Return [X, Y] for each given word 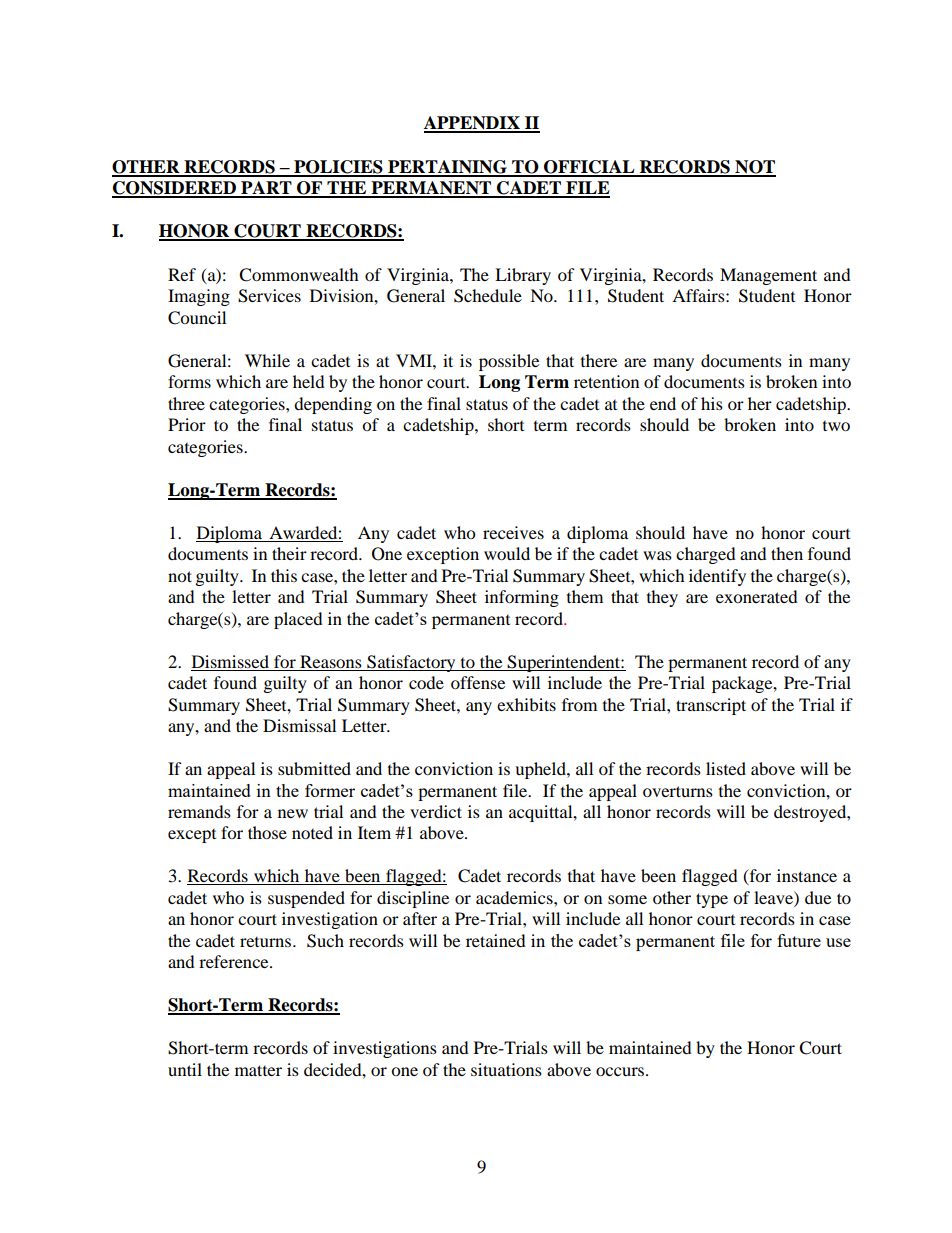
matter [258, 1070]
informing [522, 598]
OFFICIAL [589, 168]
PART [266, 189]
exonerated [757, 596]
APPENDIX [473, 124]
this [284, 575]
